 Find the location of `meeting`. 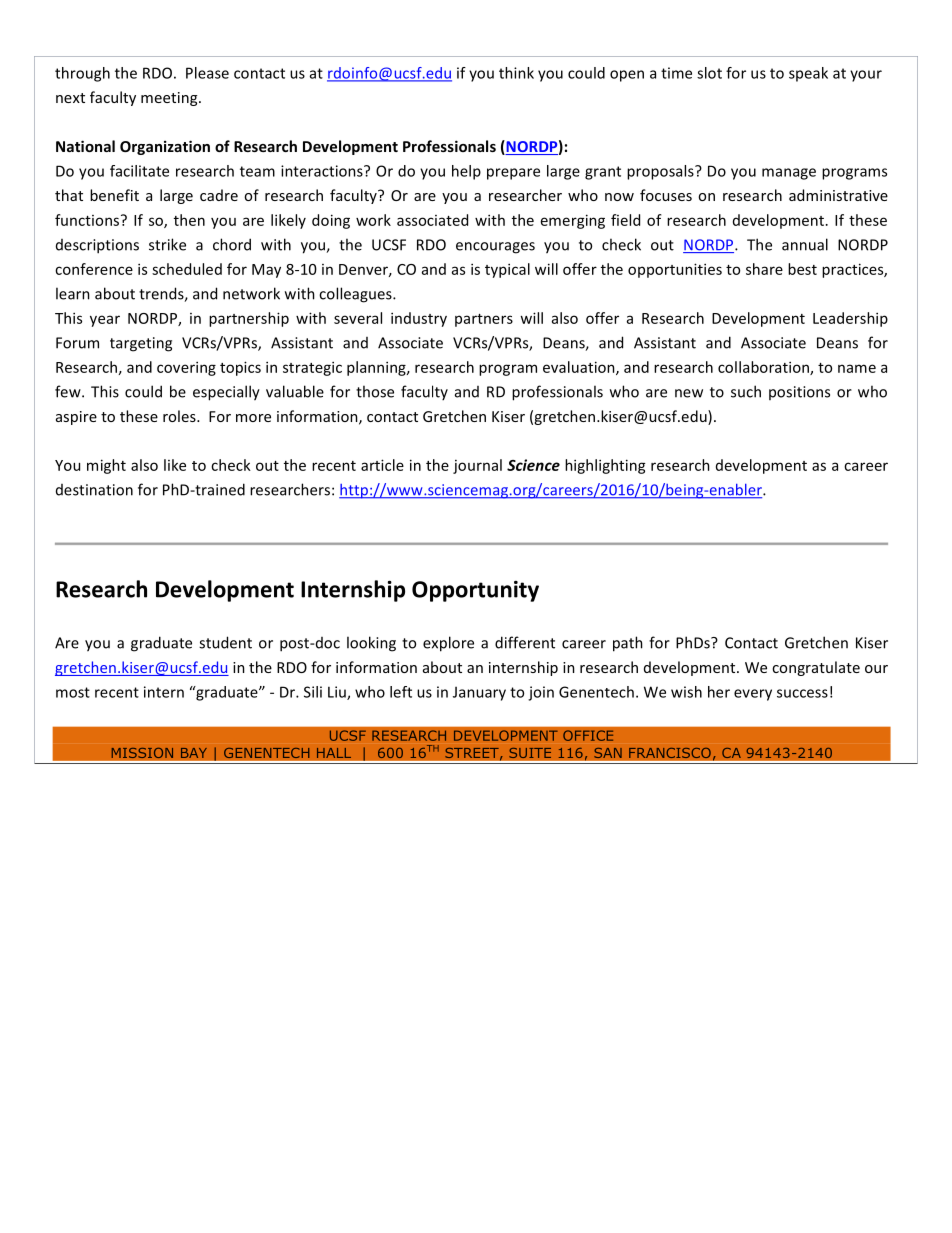

meeting is located at coordinates (170, 99).
